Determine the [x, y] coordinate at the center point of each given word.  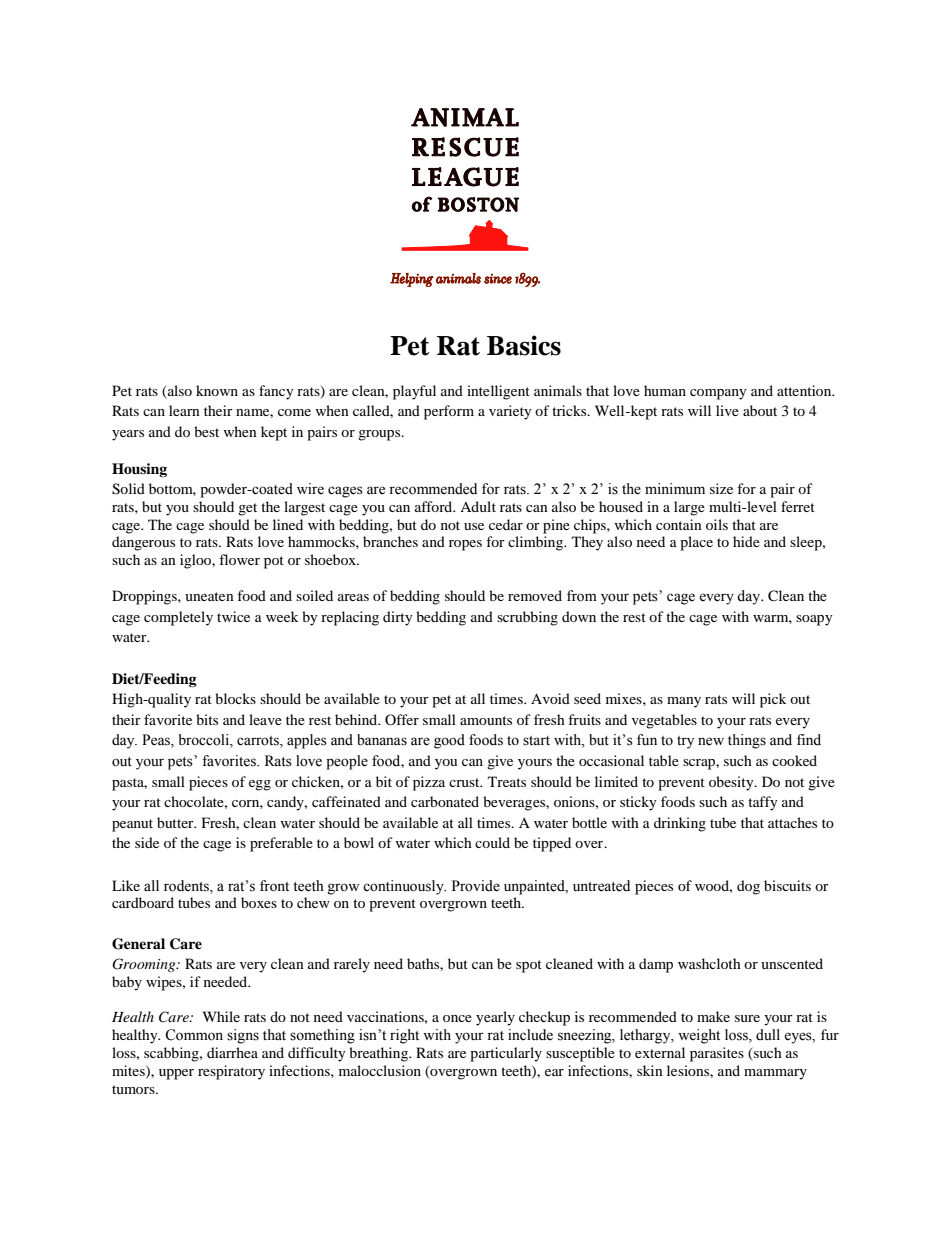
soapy [814, 620]
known [217, 390]
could [492, 842]
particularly [506, 1054]
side [147, 842]
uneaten [209, 596]
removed [535, 595]
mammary [775, 1074]
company [718, 394]
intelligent [498, 392]
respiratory [231, 1072]
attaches [792, 822]
